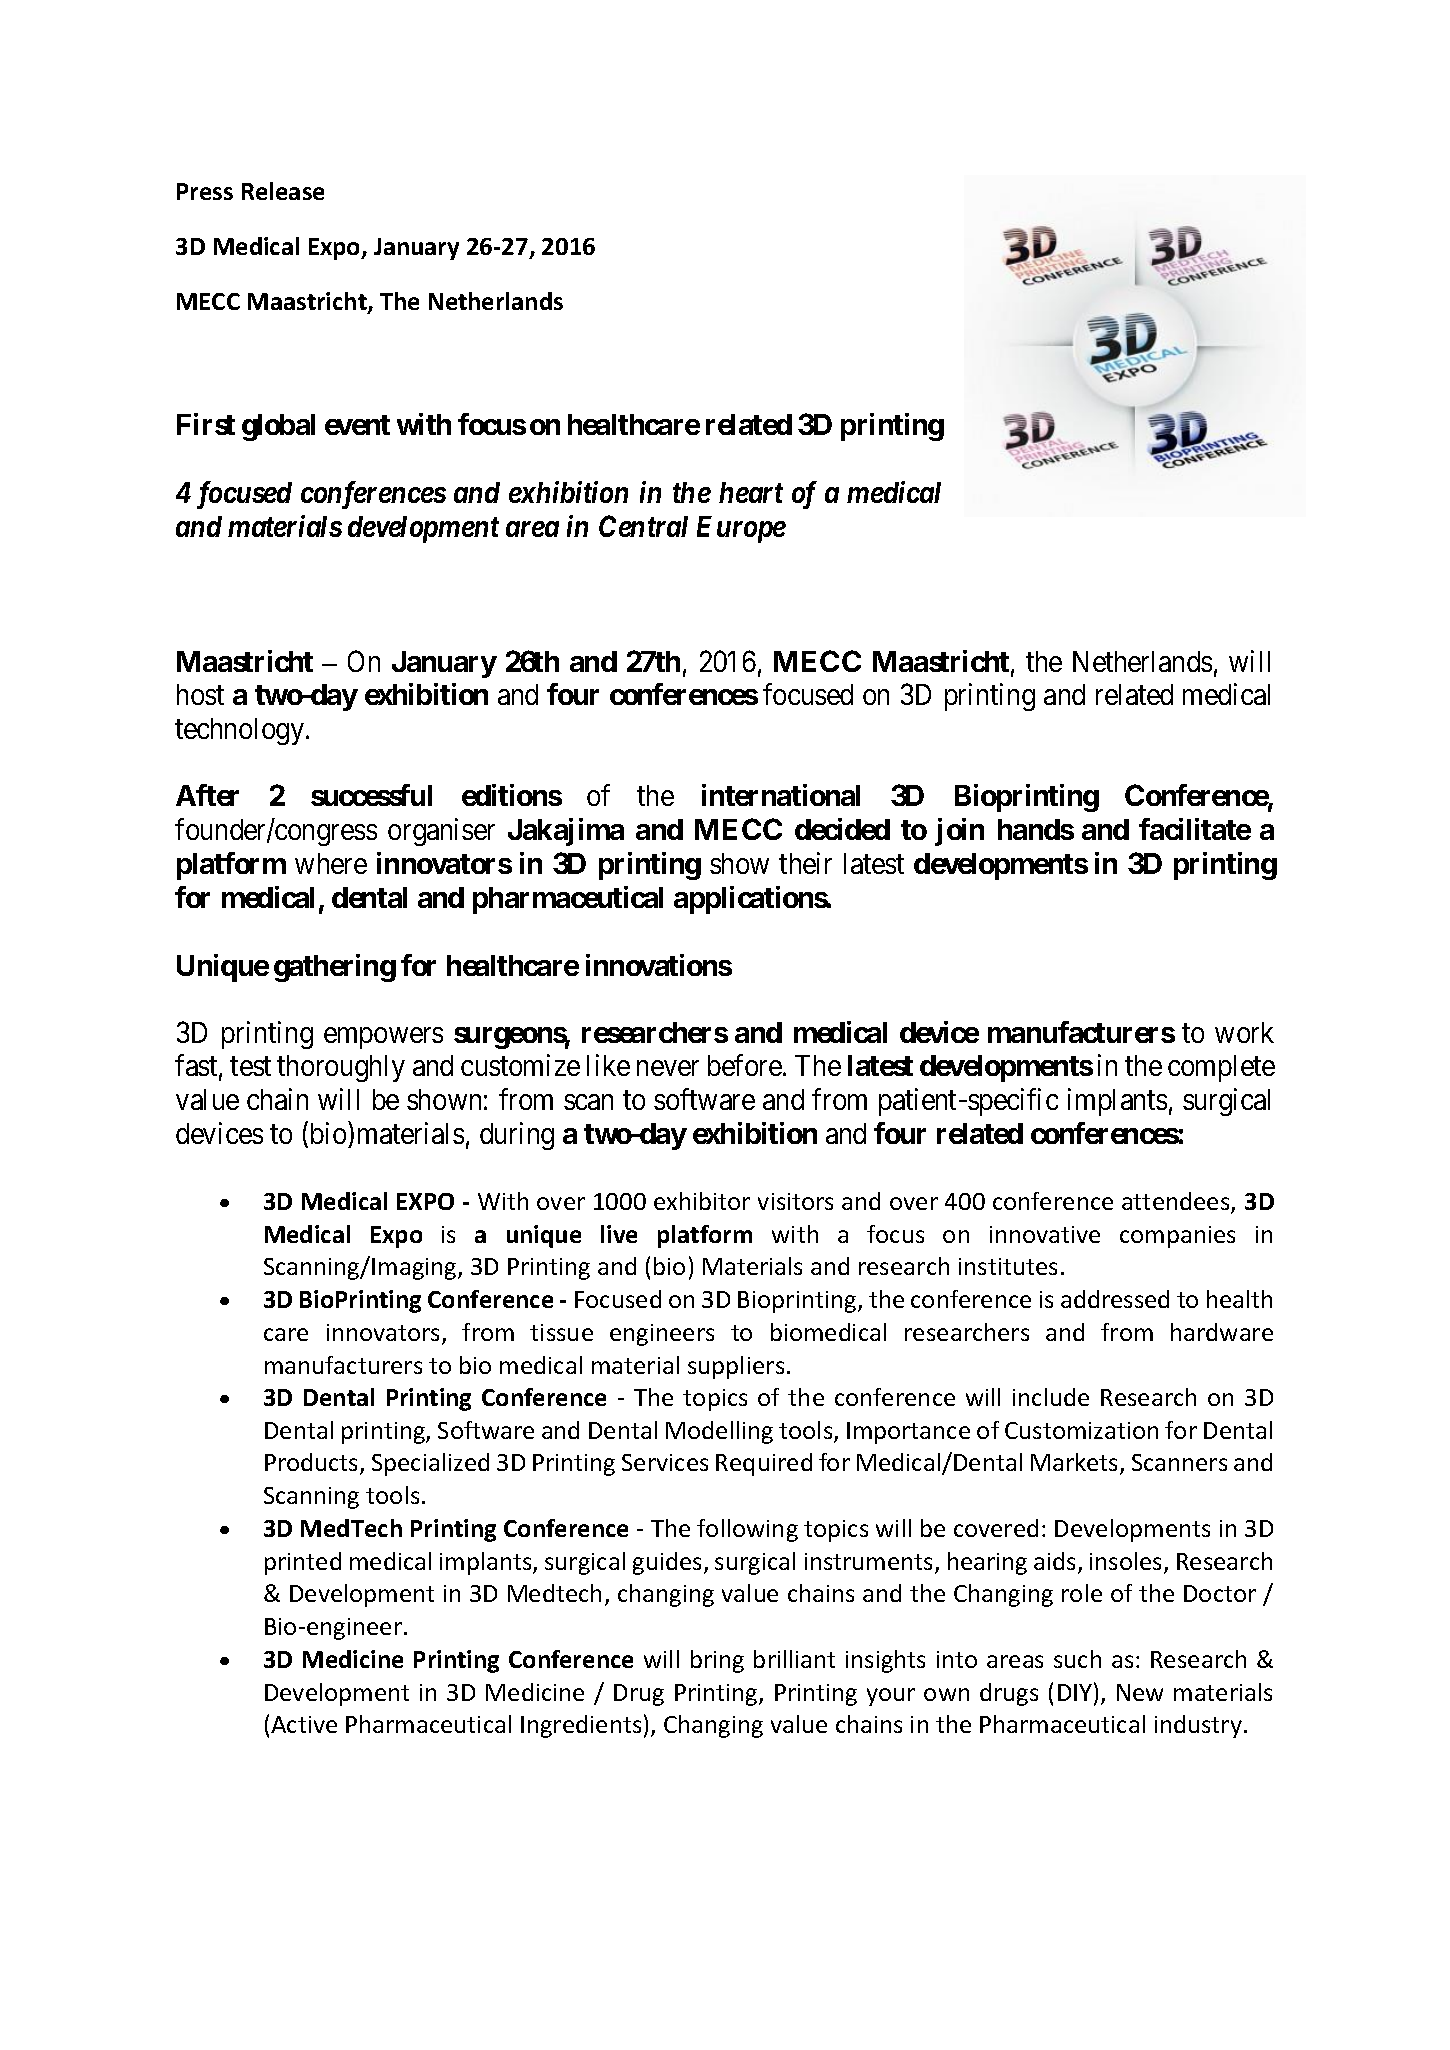 The image size is (1450, 2050). Describe the element at coordinates (283, 191) in the page. I see `Release` at that location.
